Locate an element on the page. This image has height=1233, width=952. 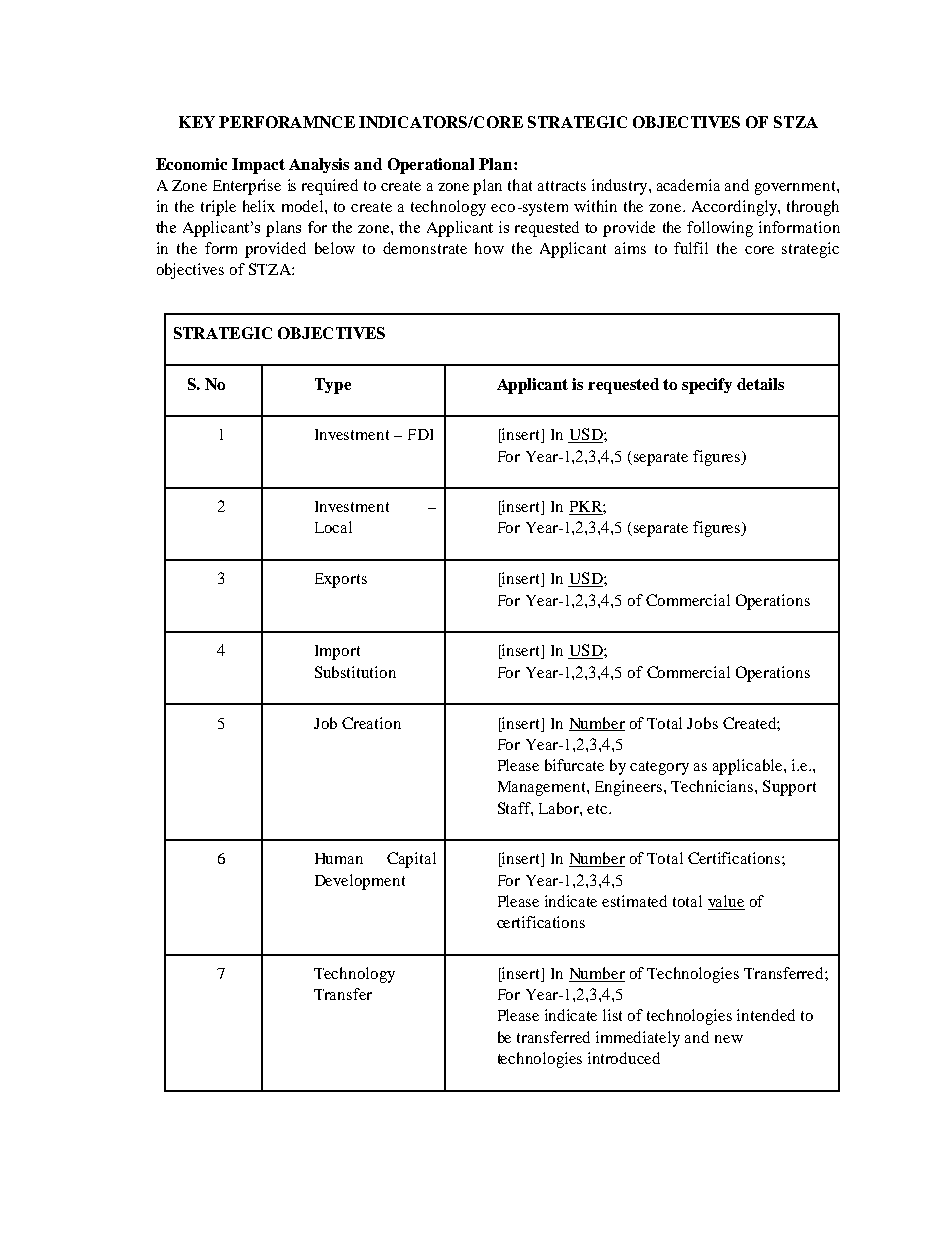
Development is located at coordinates (360, 882).
